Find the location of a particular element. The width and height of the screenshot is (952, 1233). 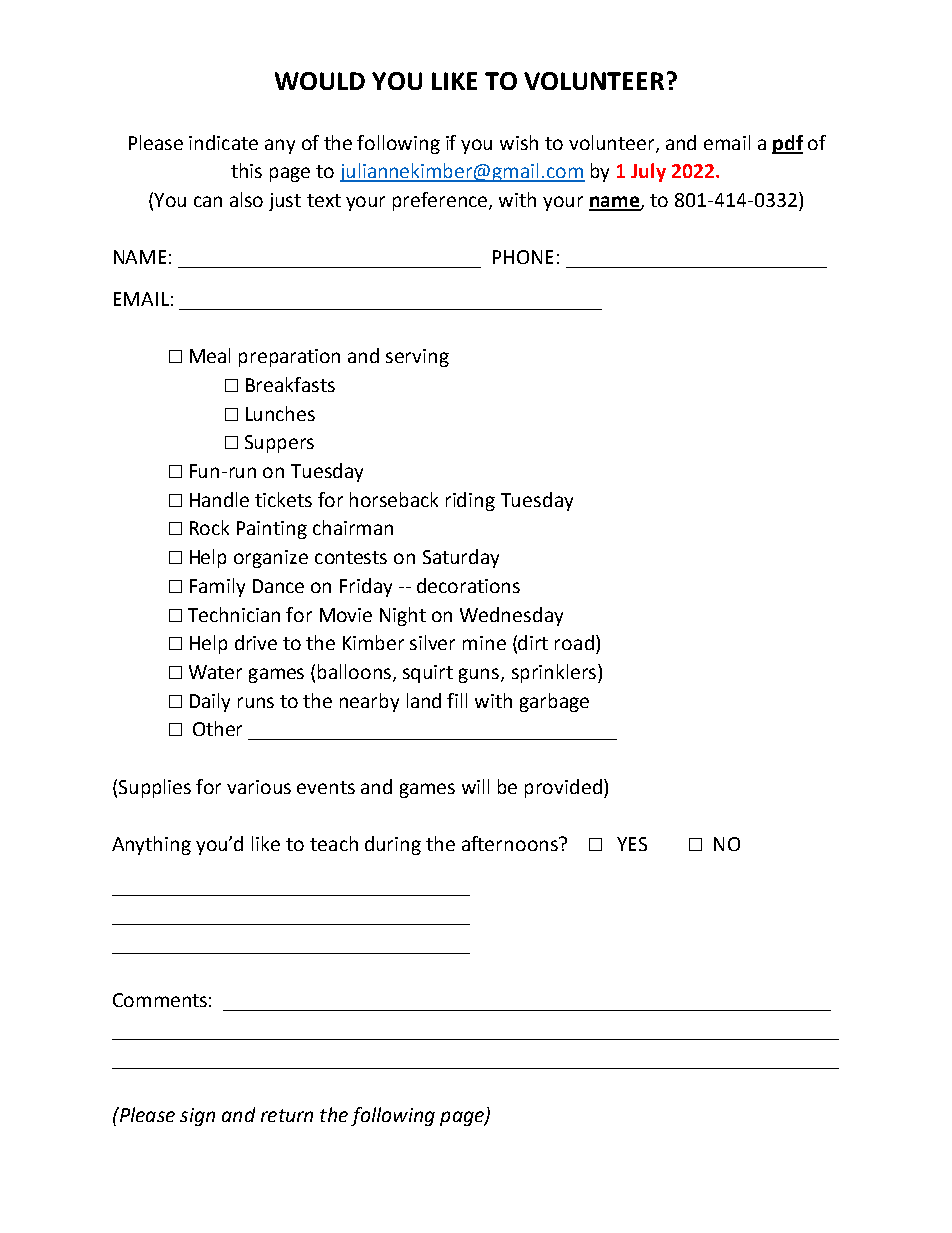

will is located at coordinates (475, 786).
